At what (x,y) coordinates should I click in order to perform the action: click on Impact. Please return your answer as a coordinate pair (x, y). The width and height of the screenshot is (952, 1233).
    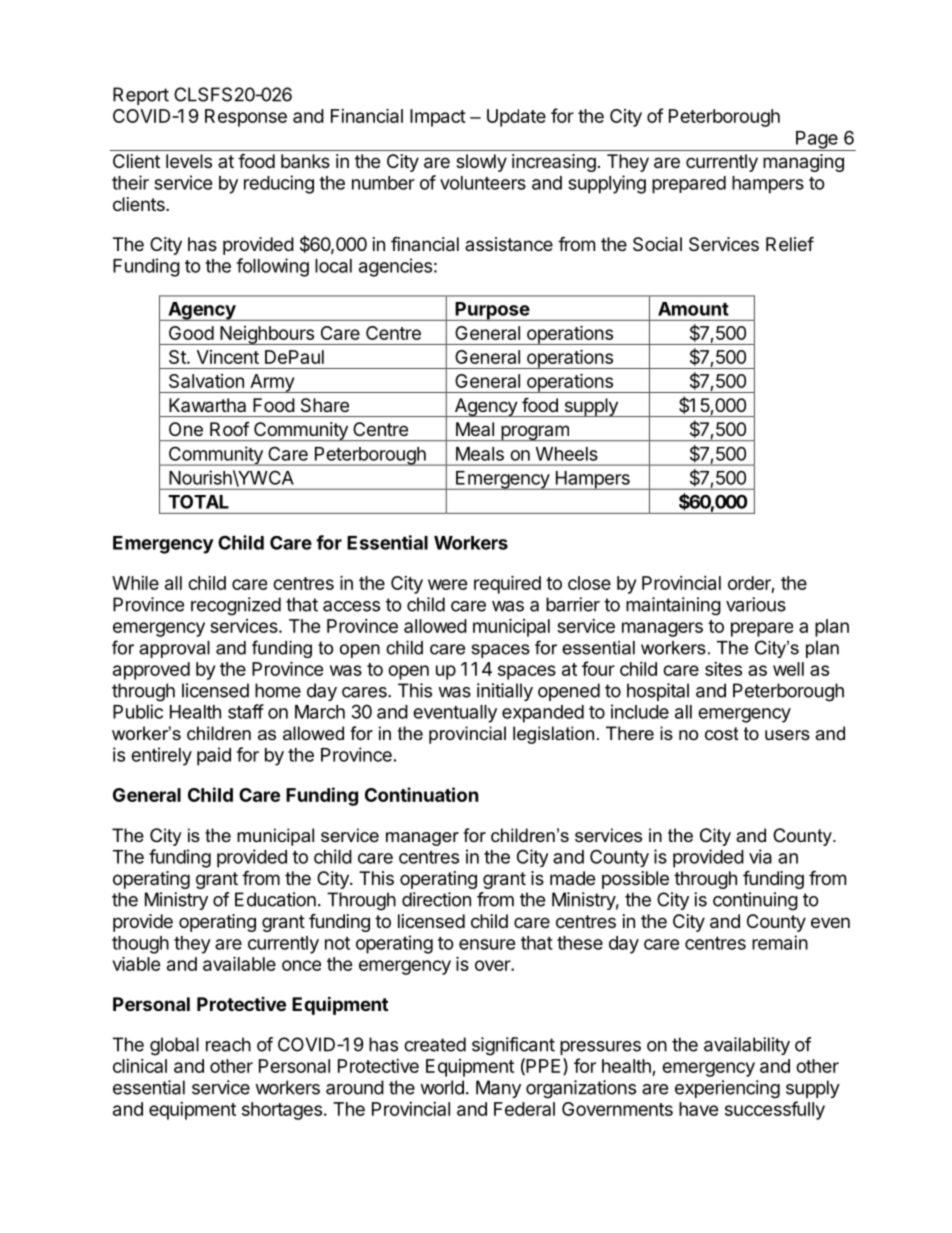
    Looking at the image, I should click on (438, 118).
